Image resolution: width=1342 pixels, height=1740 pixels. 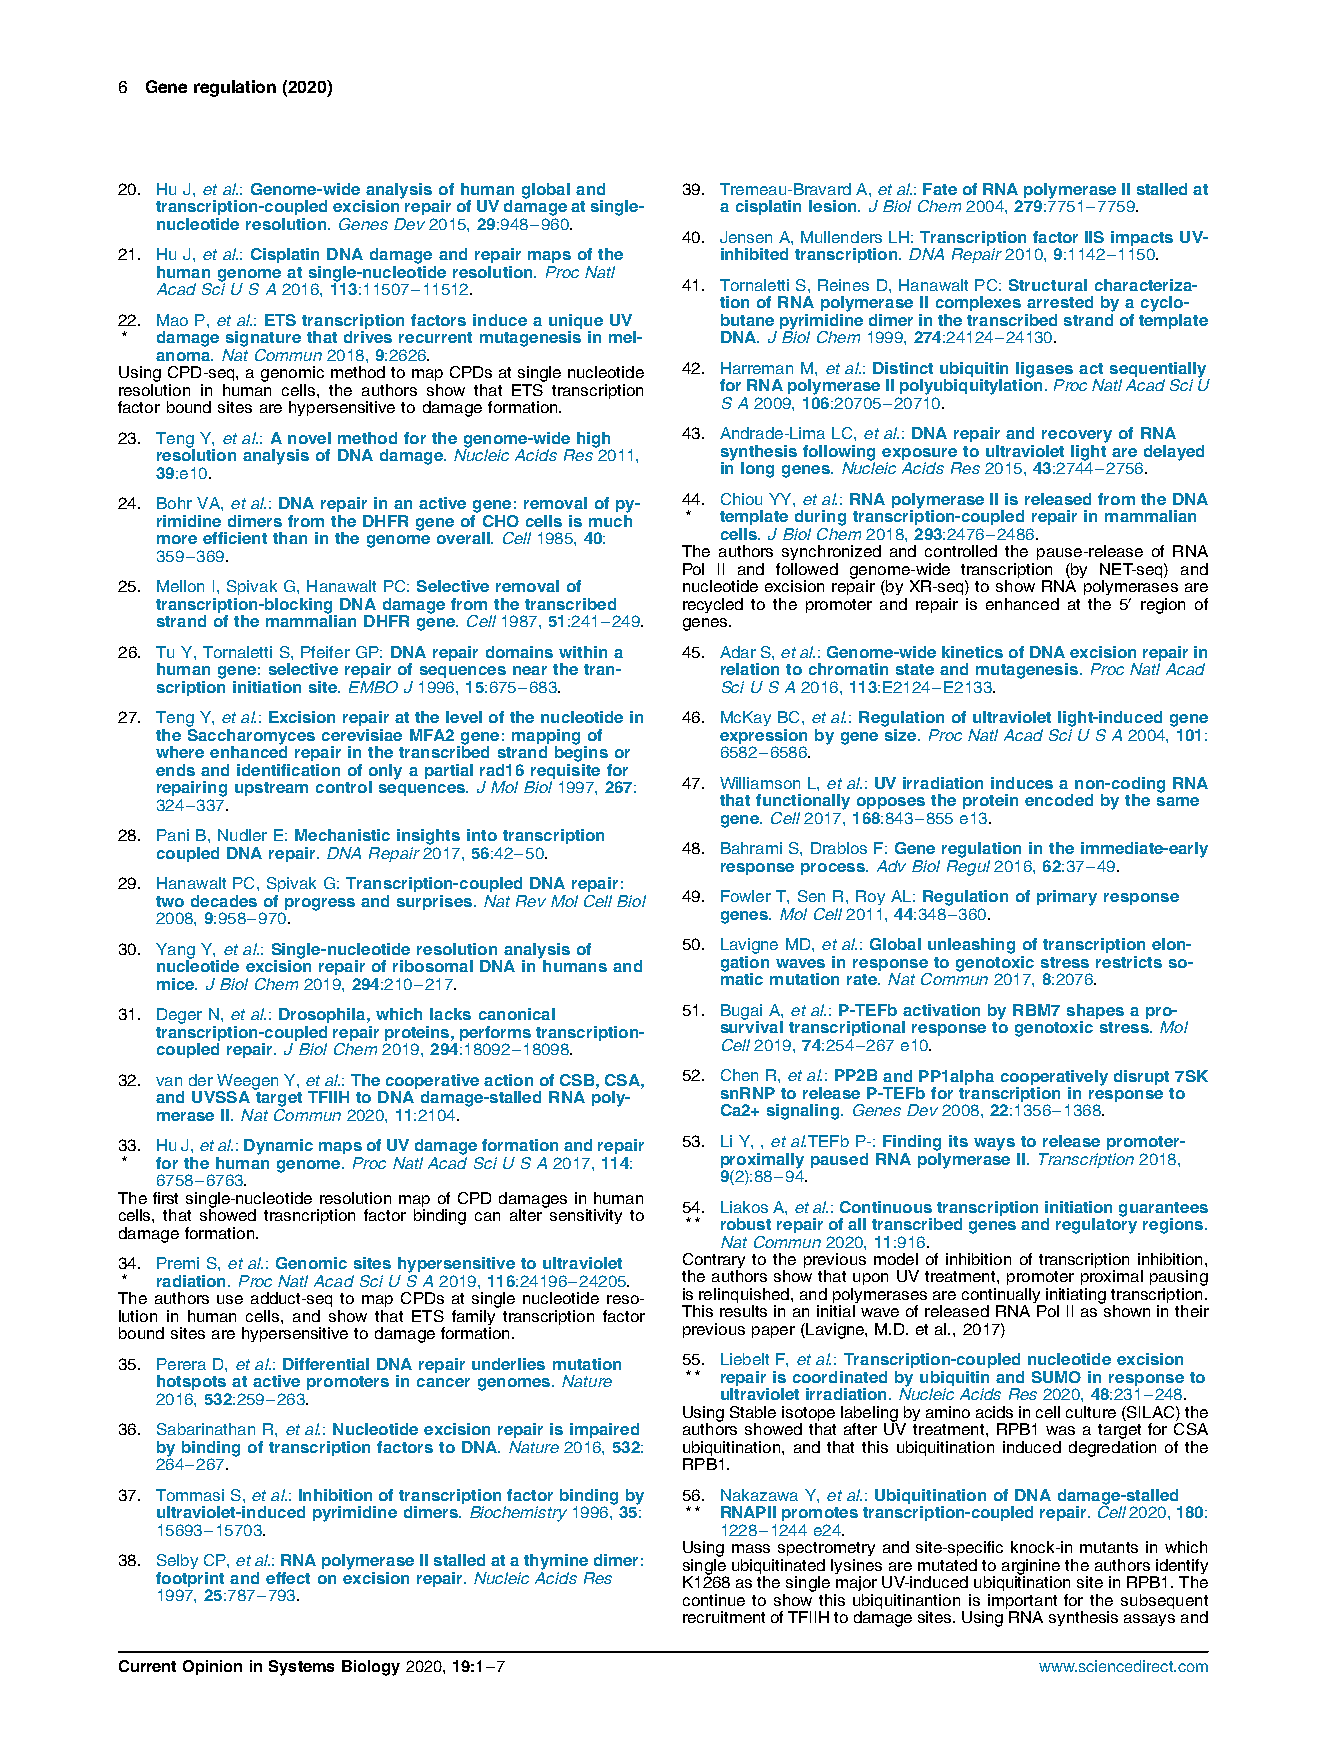 What do you see at coordinates (235, 538) in the screenshot?
I see `efficient` at bounding box center [235, 538].
